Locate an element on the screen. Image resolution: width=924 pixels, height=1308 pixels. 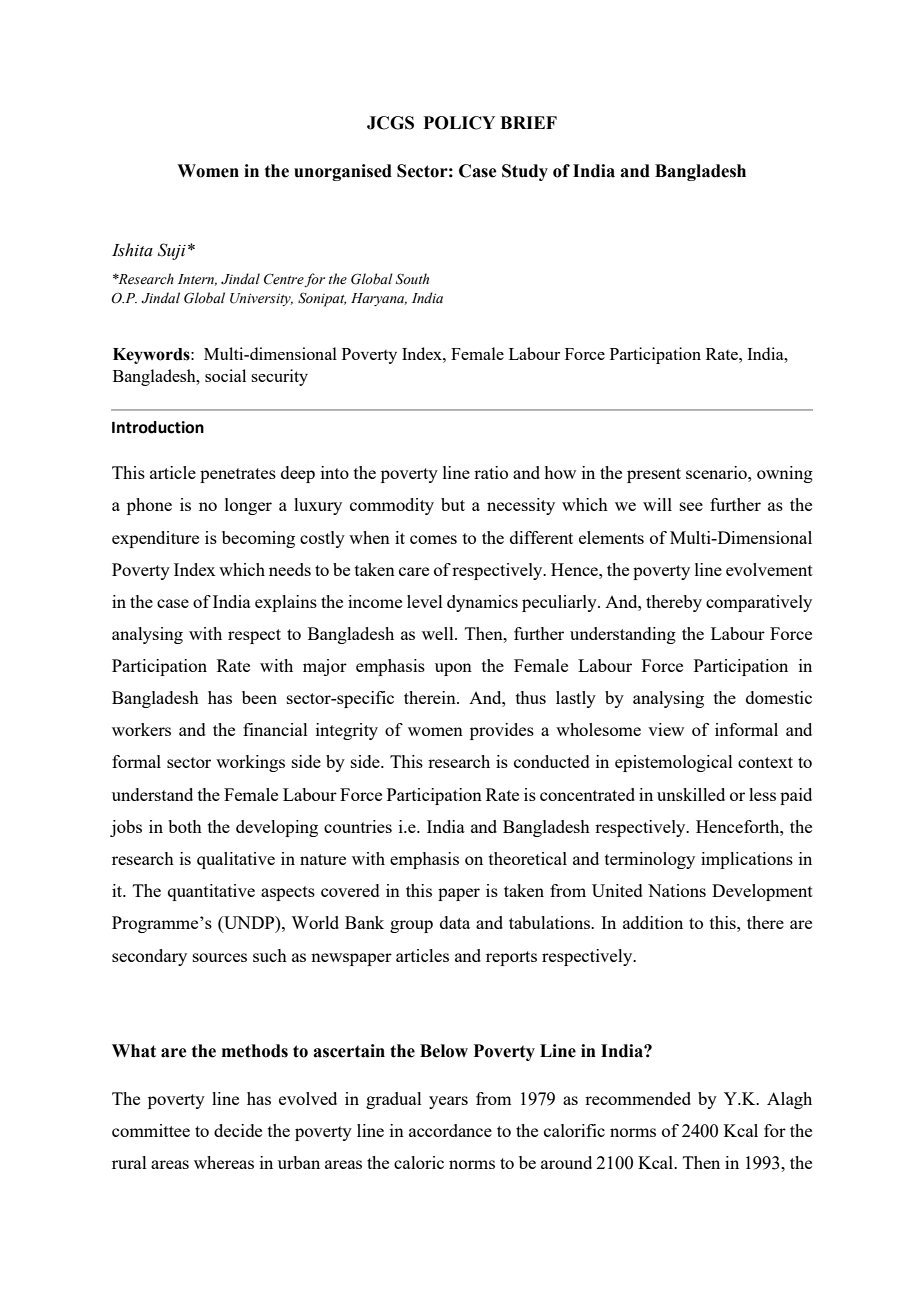
see is located at coordinates (691, 506).
